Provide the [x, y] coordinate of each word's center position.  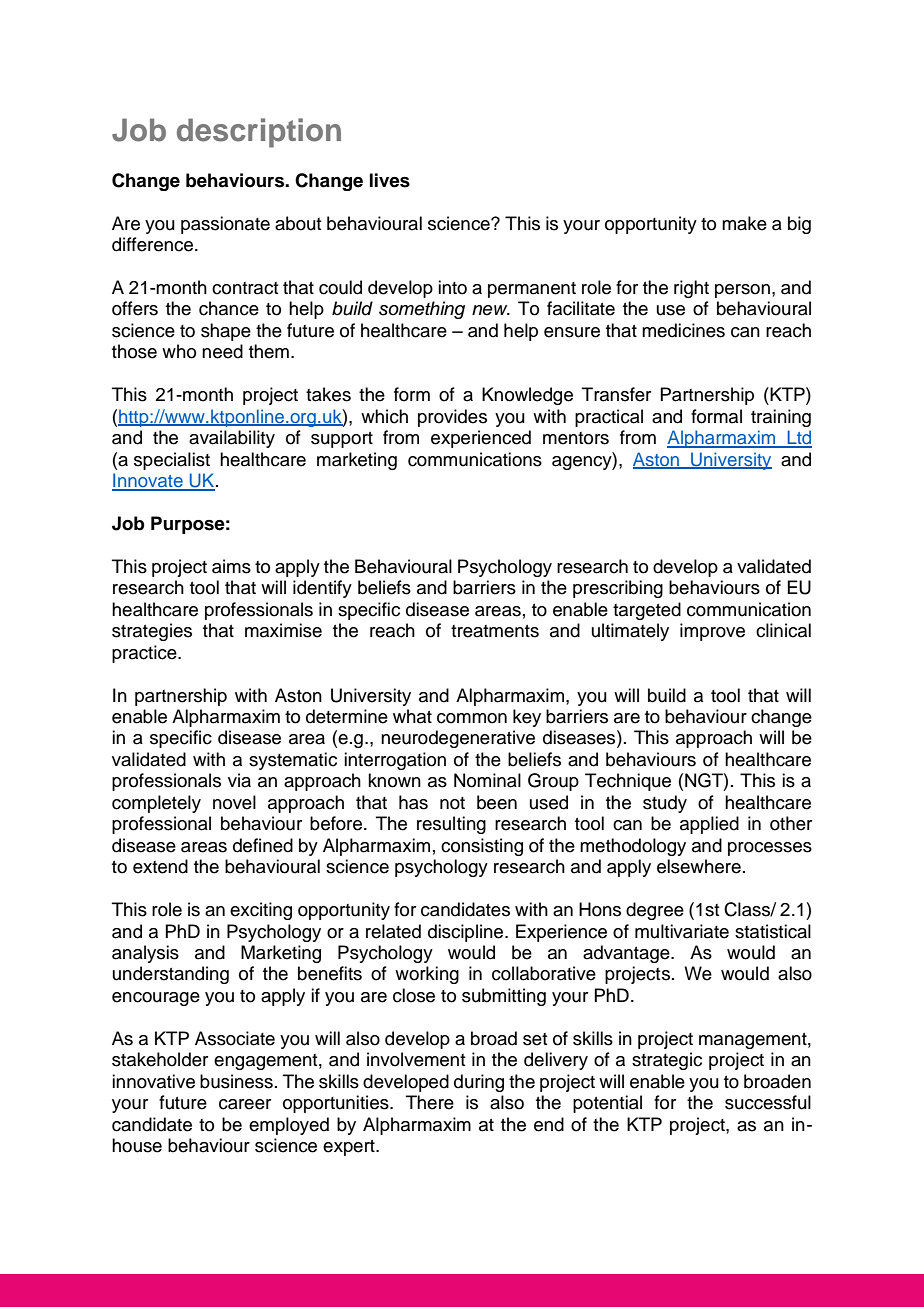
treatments [495, 631]
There [430, 1102]
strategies [152, 632]
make [744, 223]
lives [390, 180]
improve [712, 632]
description [259, 133]
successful [768, 1102]
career [245, 1104]
